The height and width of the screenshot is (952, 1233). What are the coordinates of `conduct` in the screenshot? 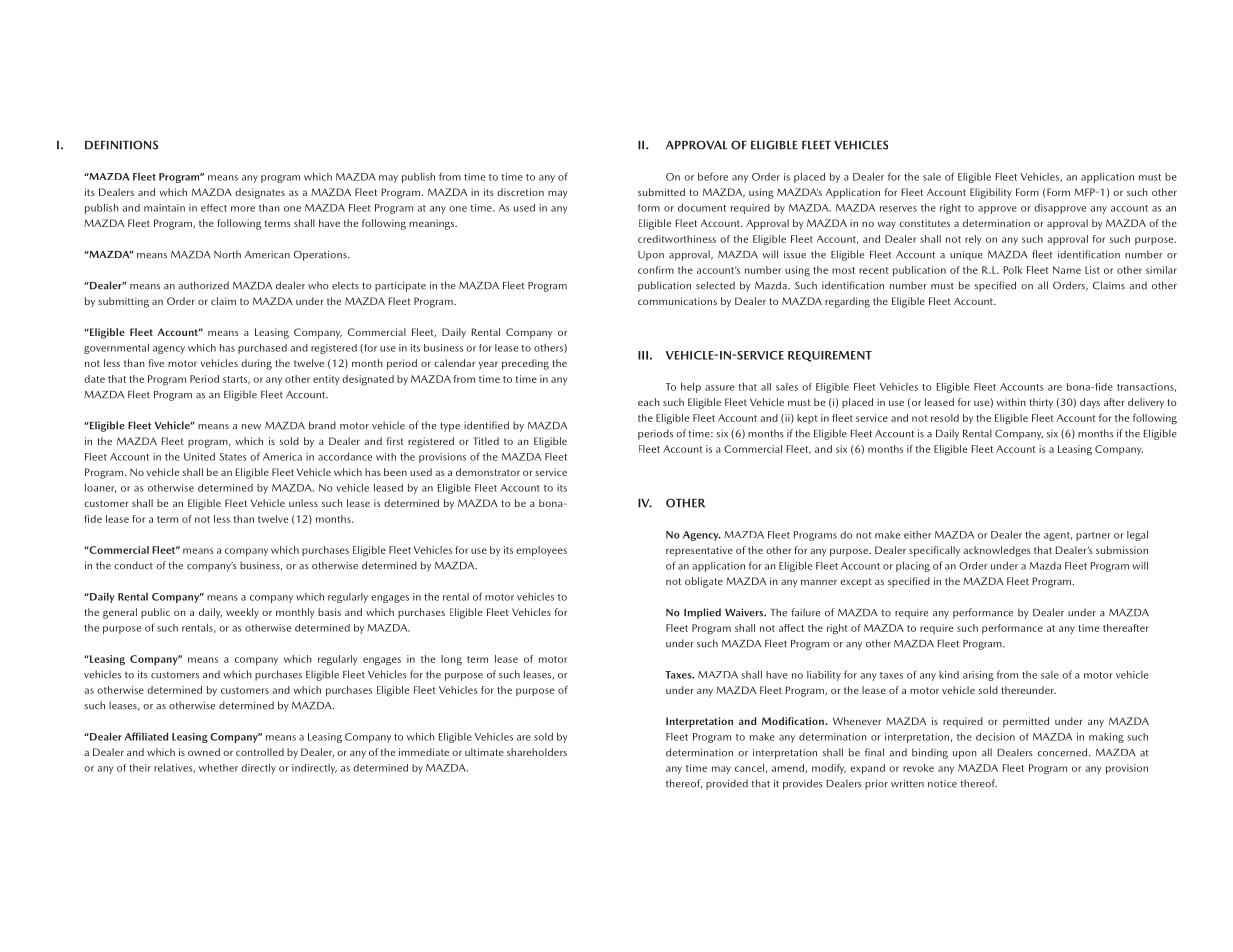 It's located at (133, 565).
